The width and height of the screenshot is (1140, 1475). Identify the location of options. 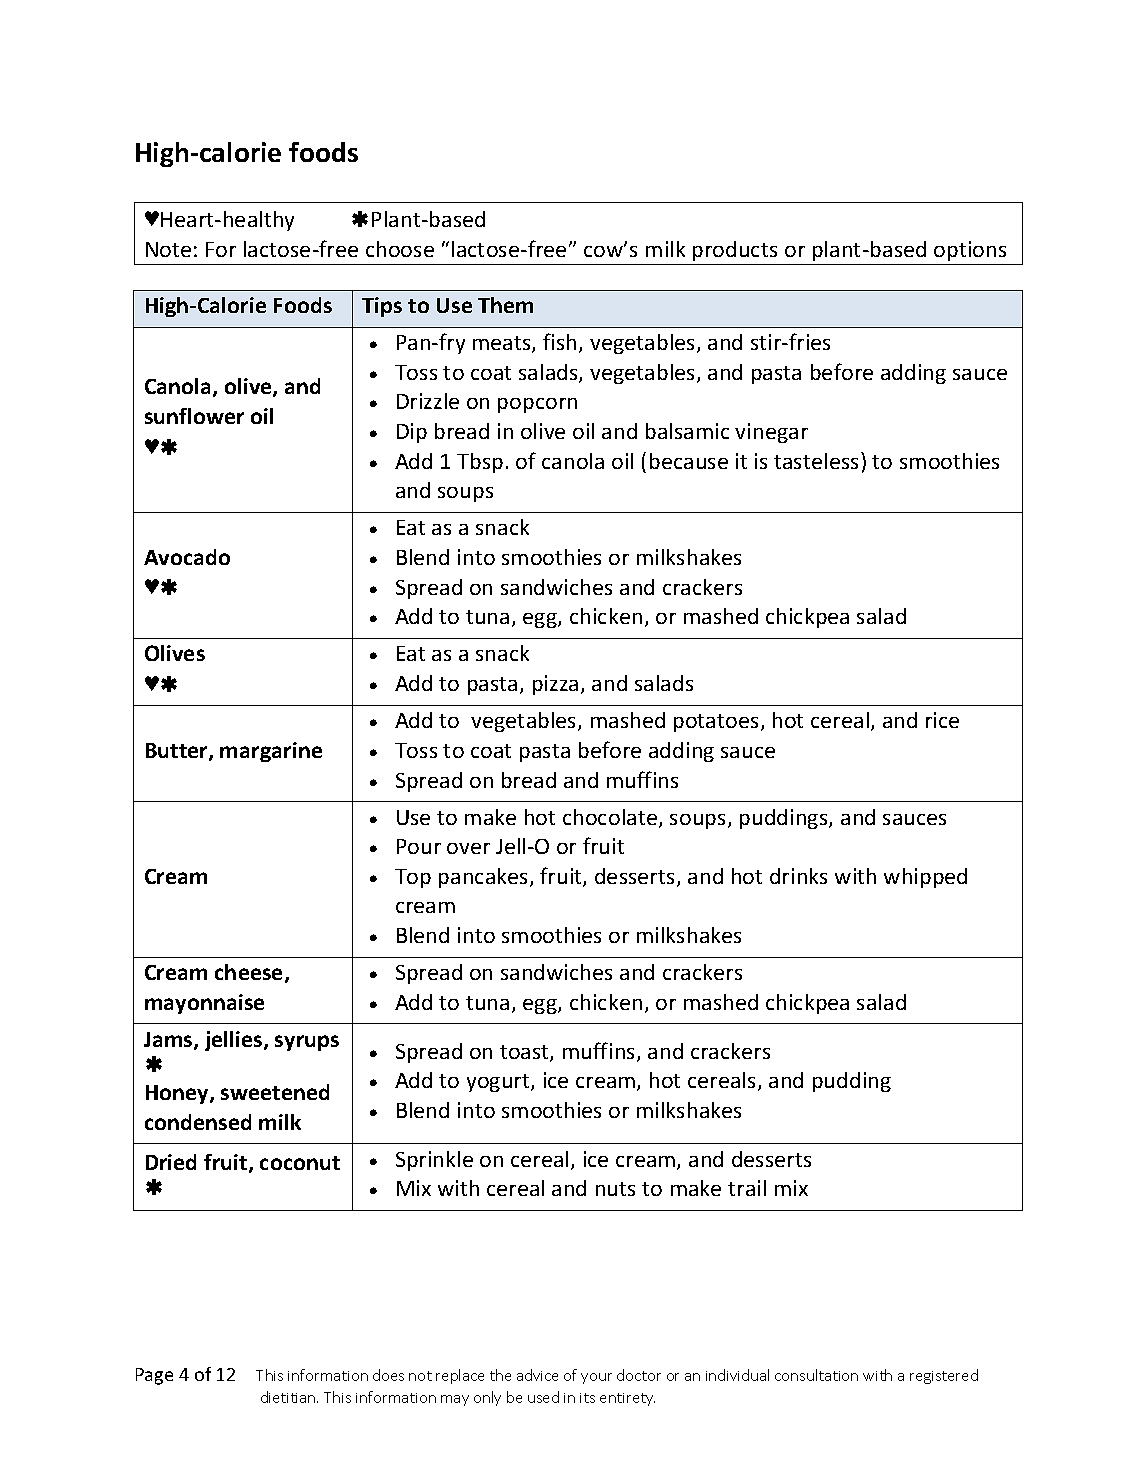
(970, 251).
